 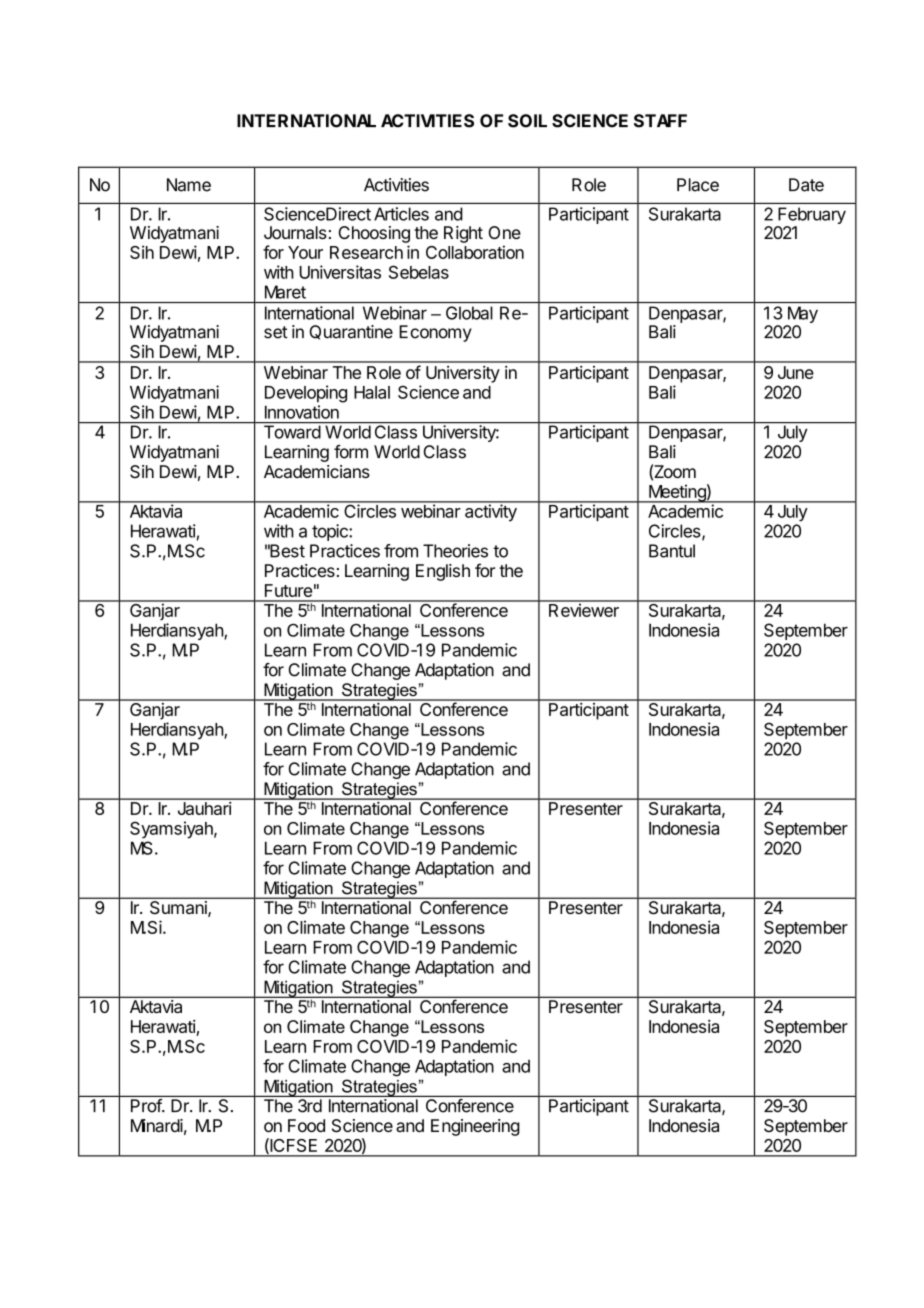 What do you see at coordinates (435, 333) in the screenshot?
I see `Economy` at bounding box center [435, 333].
